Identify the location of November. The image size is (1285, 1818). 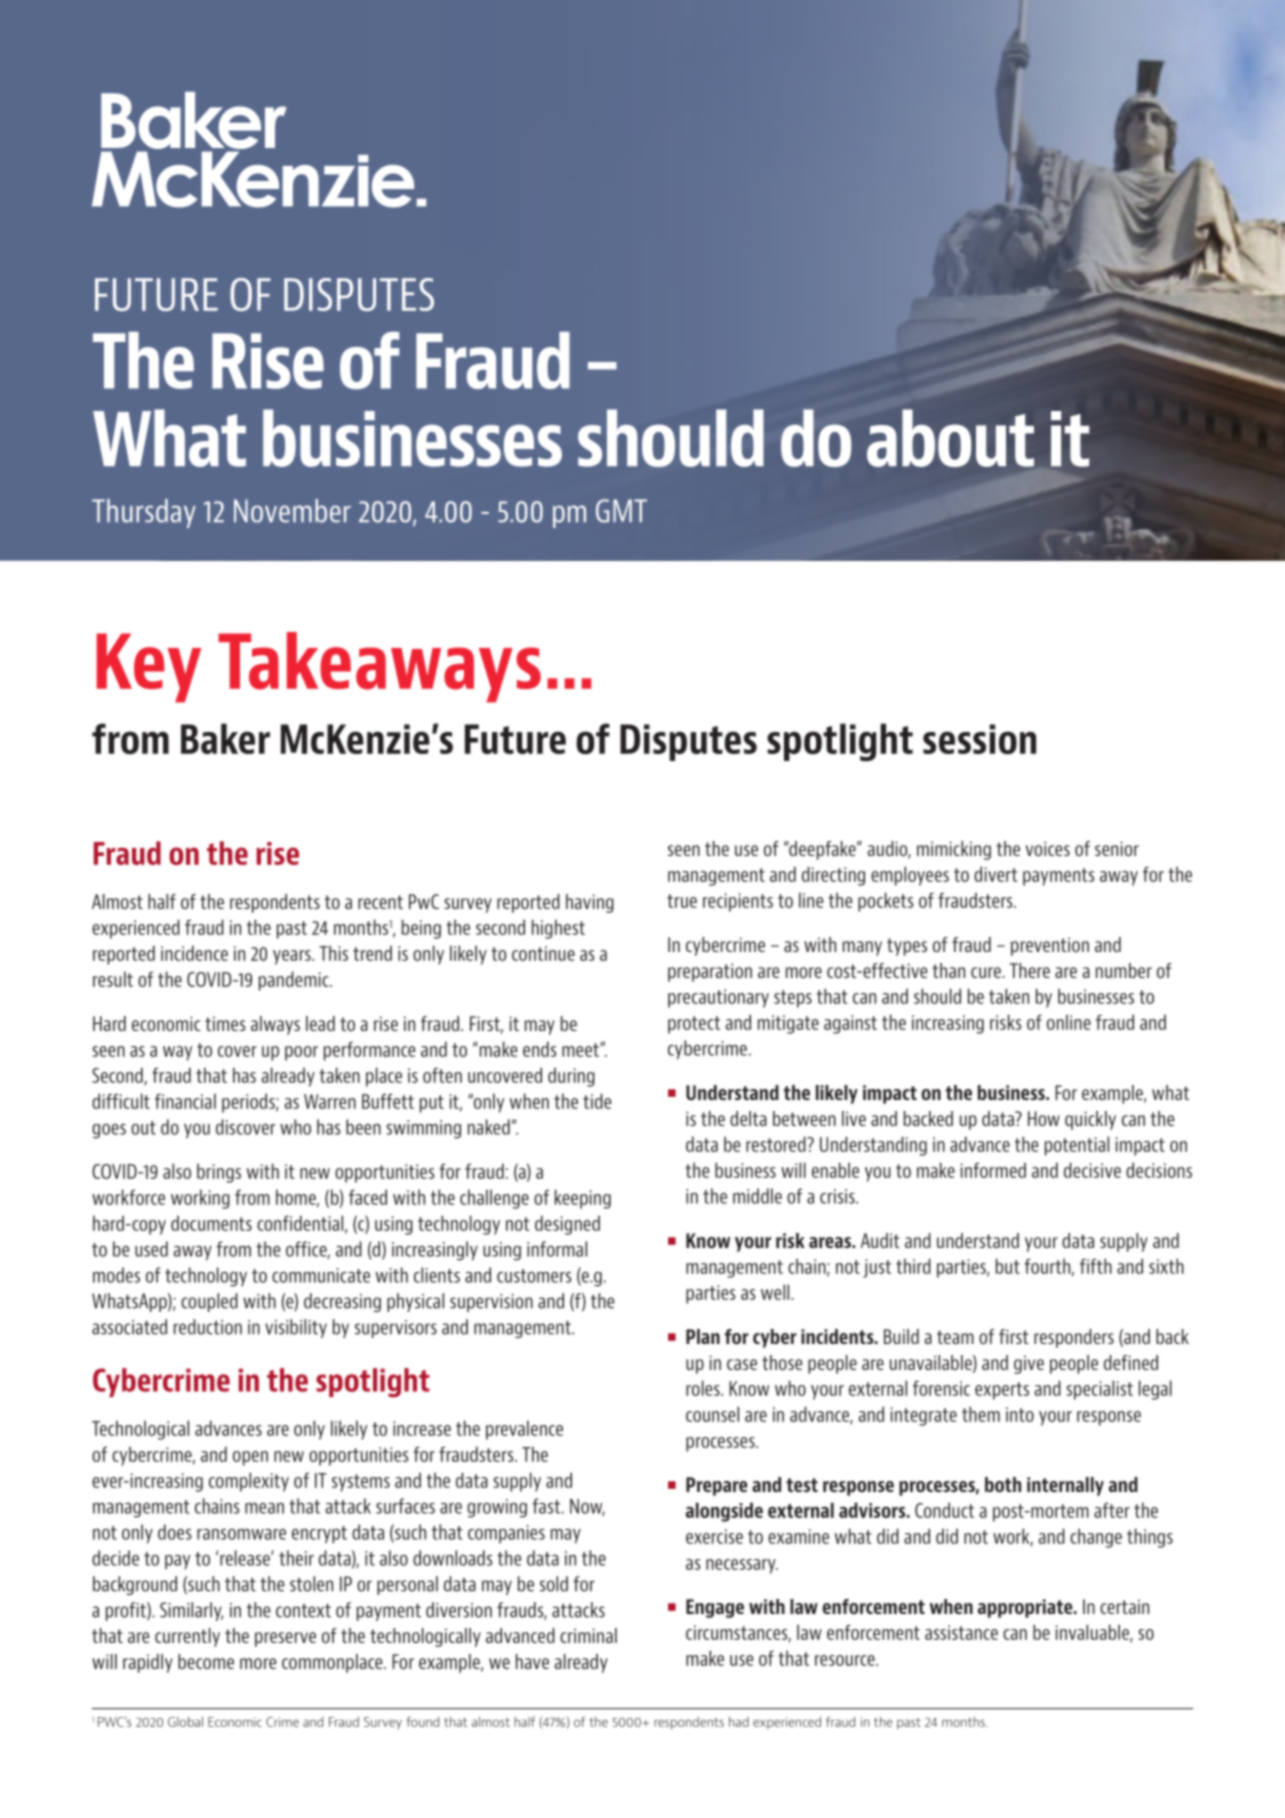
(292, 511).
